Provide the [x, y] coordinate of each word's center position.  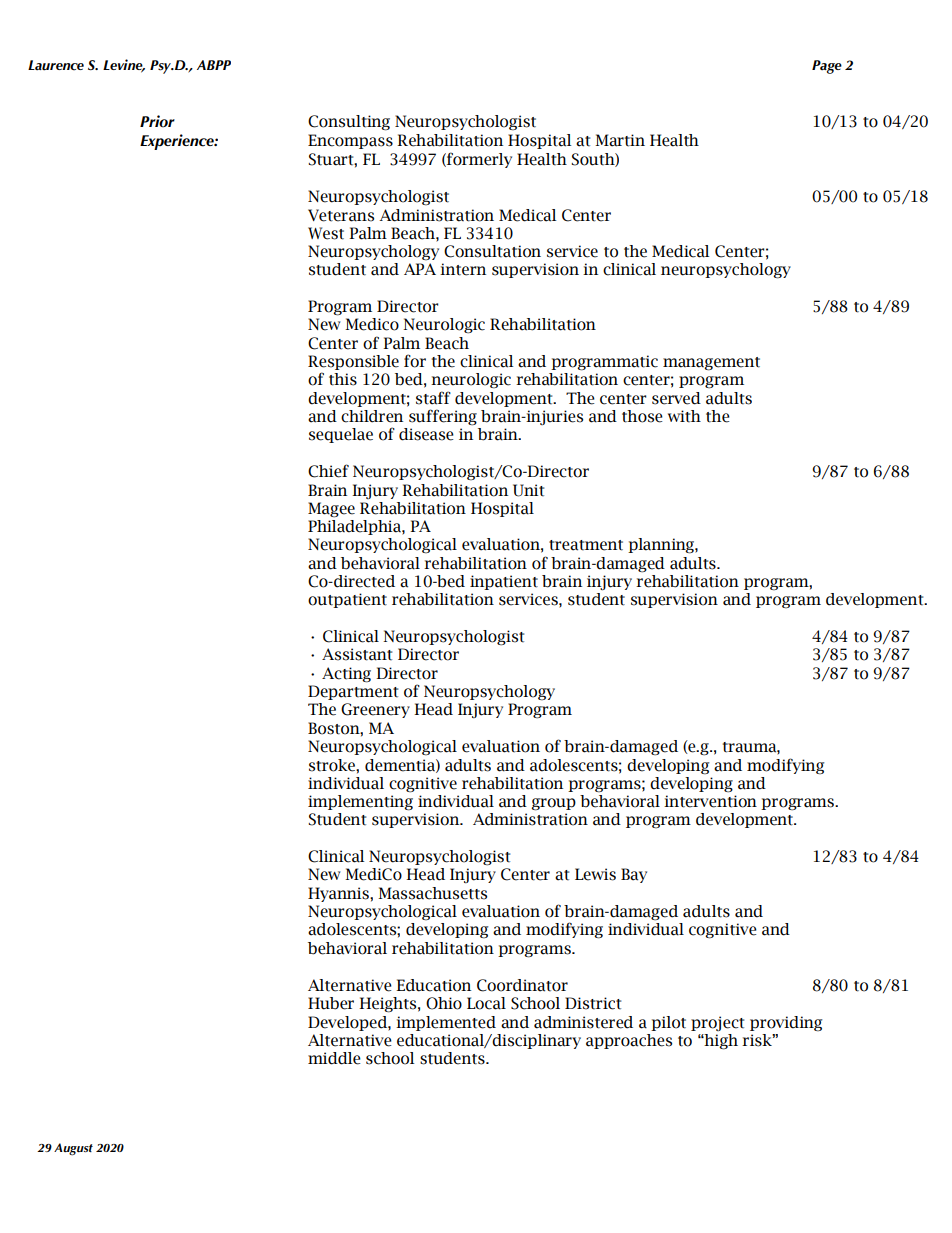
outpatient [347, 600]
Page [827, 67]
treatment [586, 545]
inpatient [504, 582]
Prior [157, 121]
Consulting [349, 123]
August [73, 1149]
